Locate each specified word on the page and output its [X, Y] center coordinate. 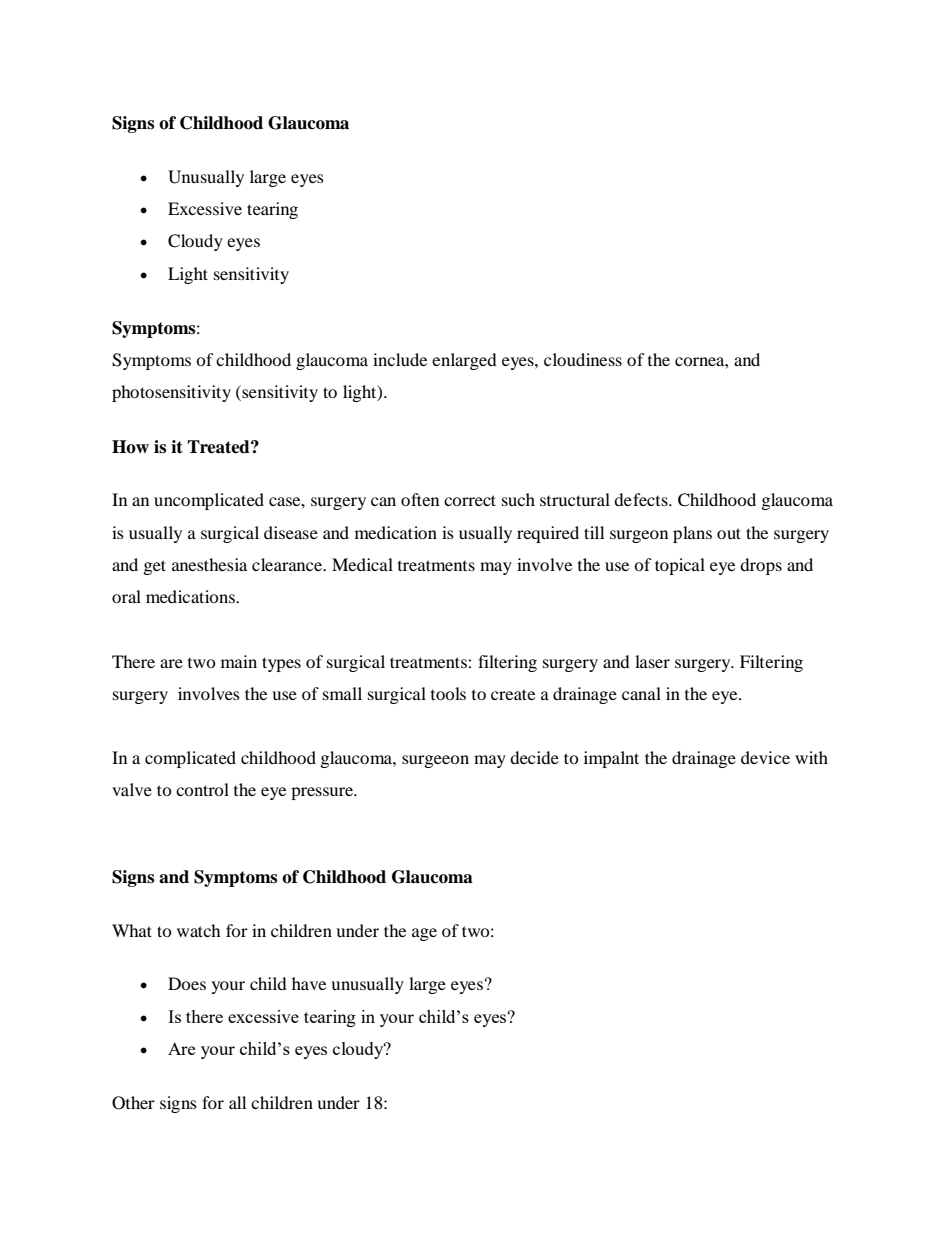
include [400, 359]
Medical [362, 564]
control [202, 789]
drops [761, 566]
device [765, 757]
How [130, 447]
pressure [323, 793]
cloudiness [583, 359]
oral [126, 596]
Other [133, 1103]
